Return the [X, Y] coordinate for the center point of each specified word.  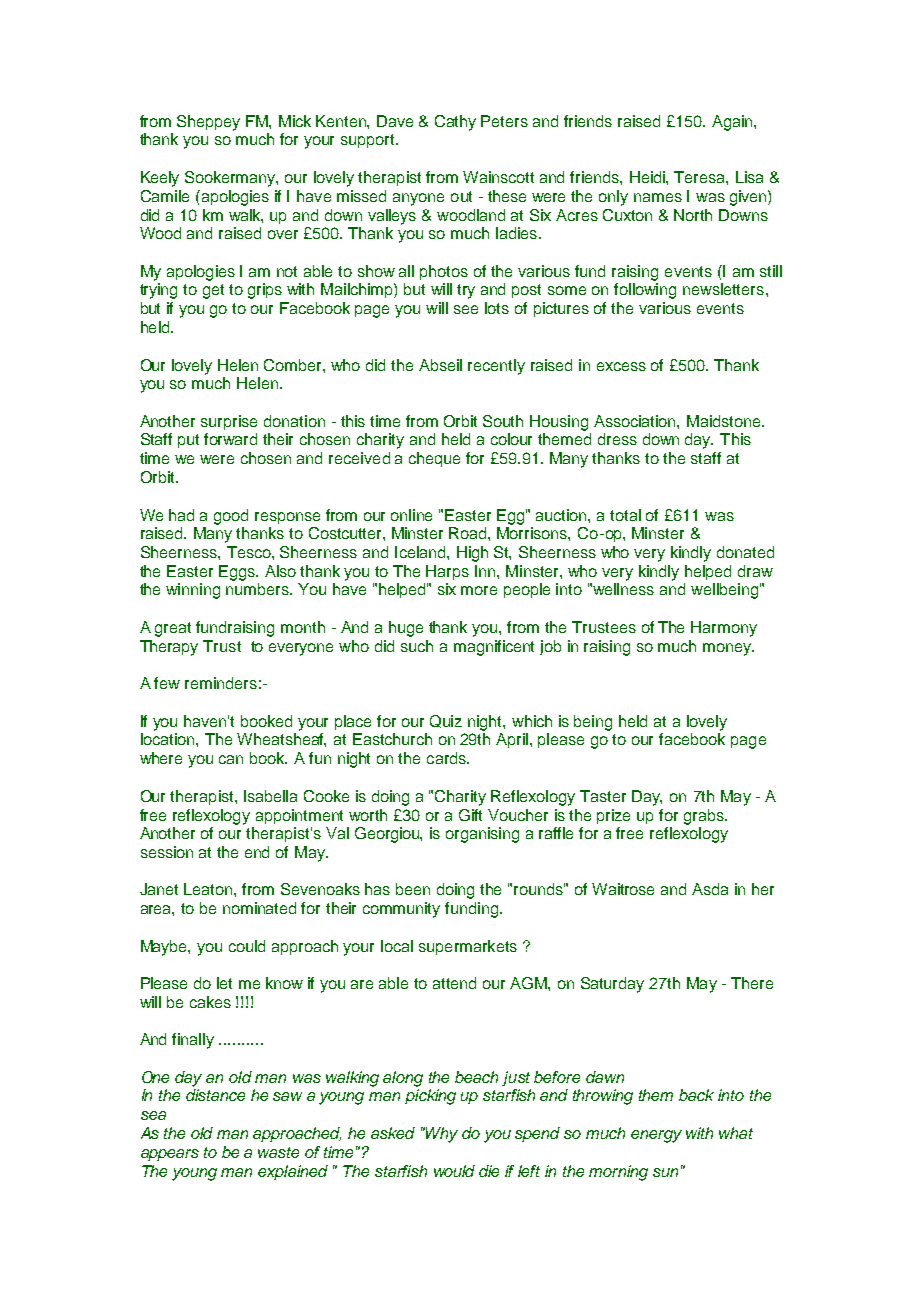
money [728, 649]
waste [278, 1152]
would [454, 1171]
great [173, 629]
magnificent [494, 648]
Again [733, 123]
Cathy [455, 123]
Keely [160, 179]
